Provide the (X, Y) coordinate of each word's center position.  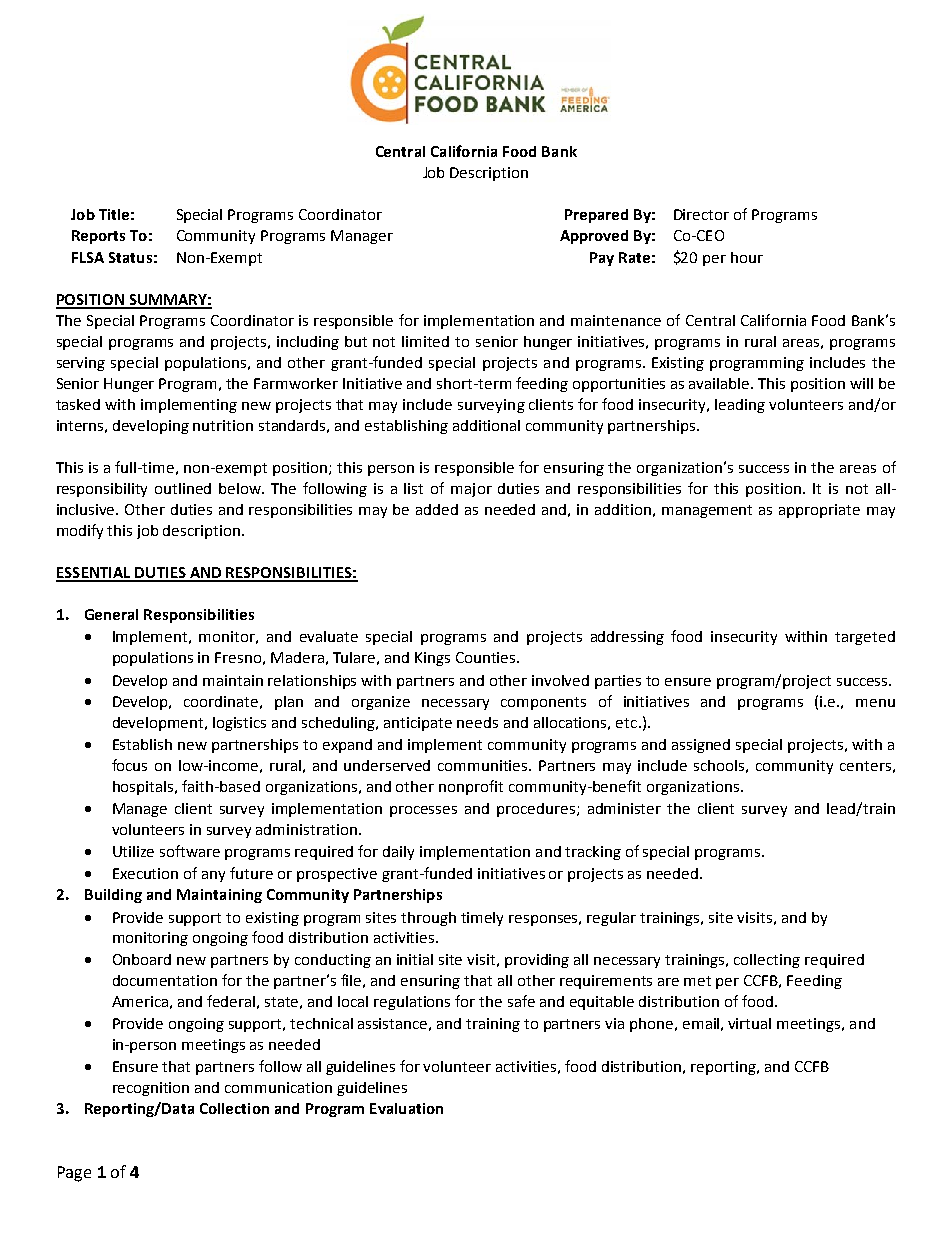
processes (423, 811)
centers (865, 766)
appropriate (819, 511)
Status (130, 257)
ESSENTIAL (94, 574)
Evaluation (406, 1108)
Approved (594, 237)
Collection (234, 1108)
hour (747, 257)
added (437, 509)
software (190, 851)
